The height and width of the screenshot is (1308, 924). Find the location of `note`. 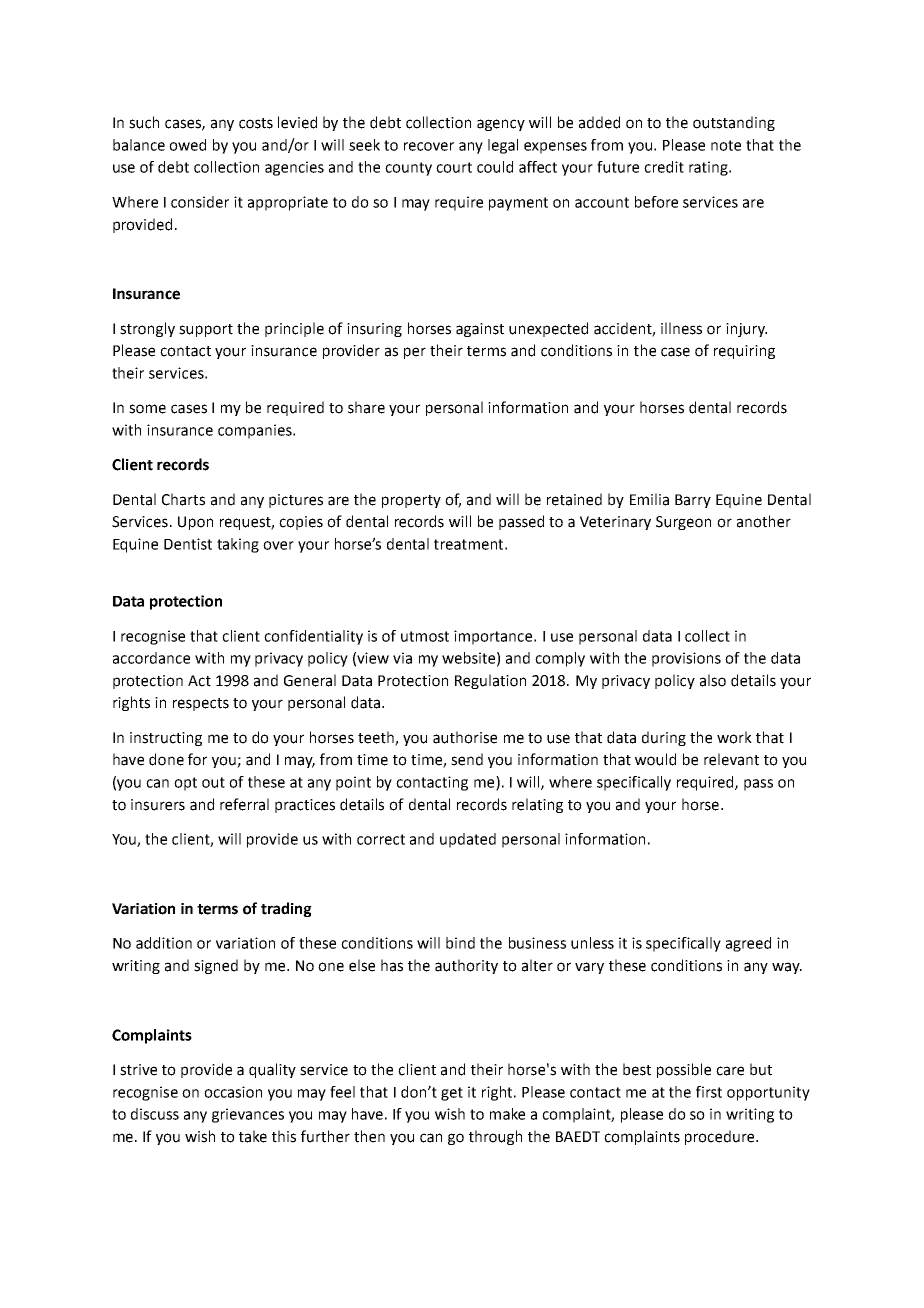

note is located at coordinates (726, 145).
